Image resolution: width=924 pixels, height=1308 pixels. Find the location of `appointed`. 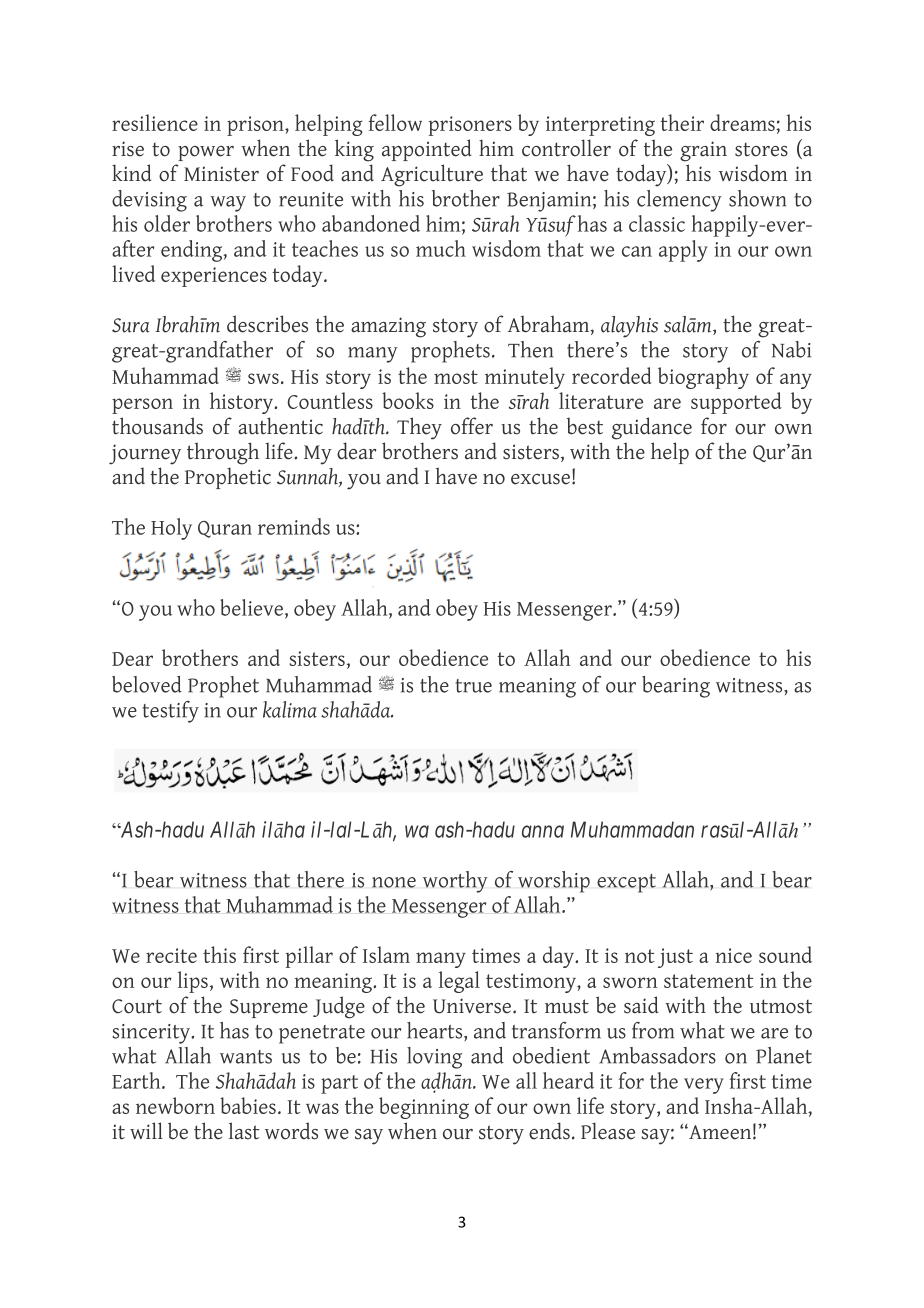

appointed is located at coordinates (426, 150).
